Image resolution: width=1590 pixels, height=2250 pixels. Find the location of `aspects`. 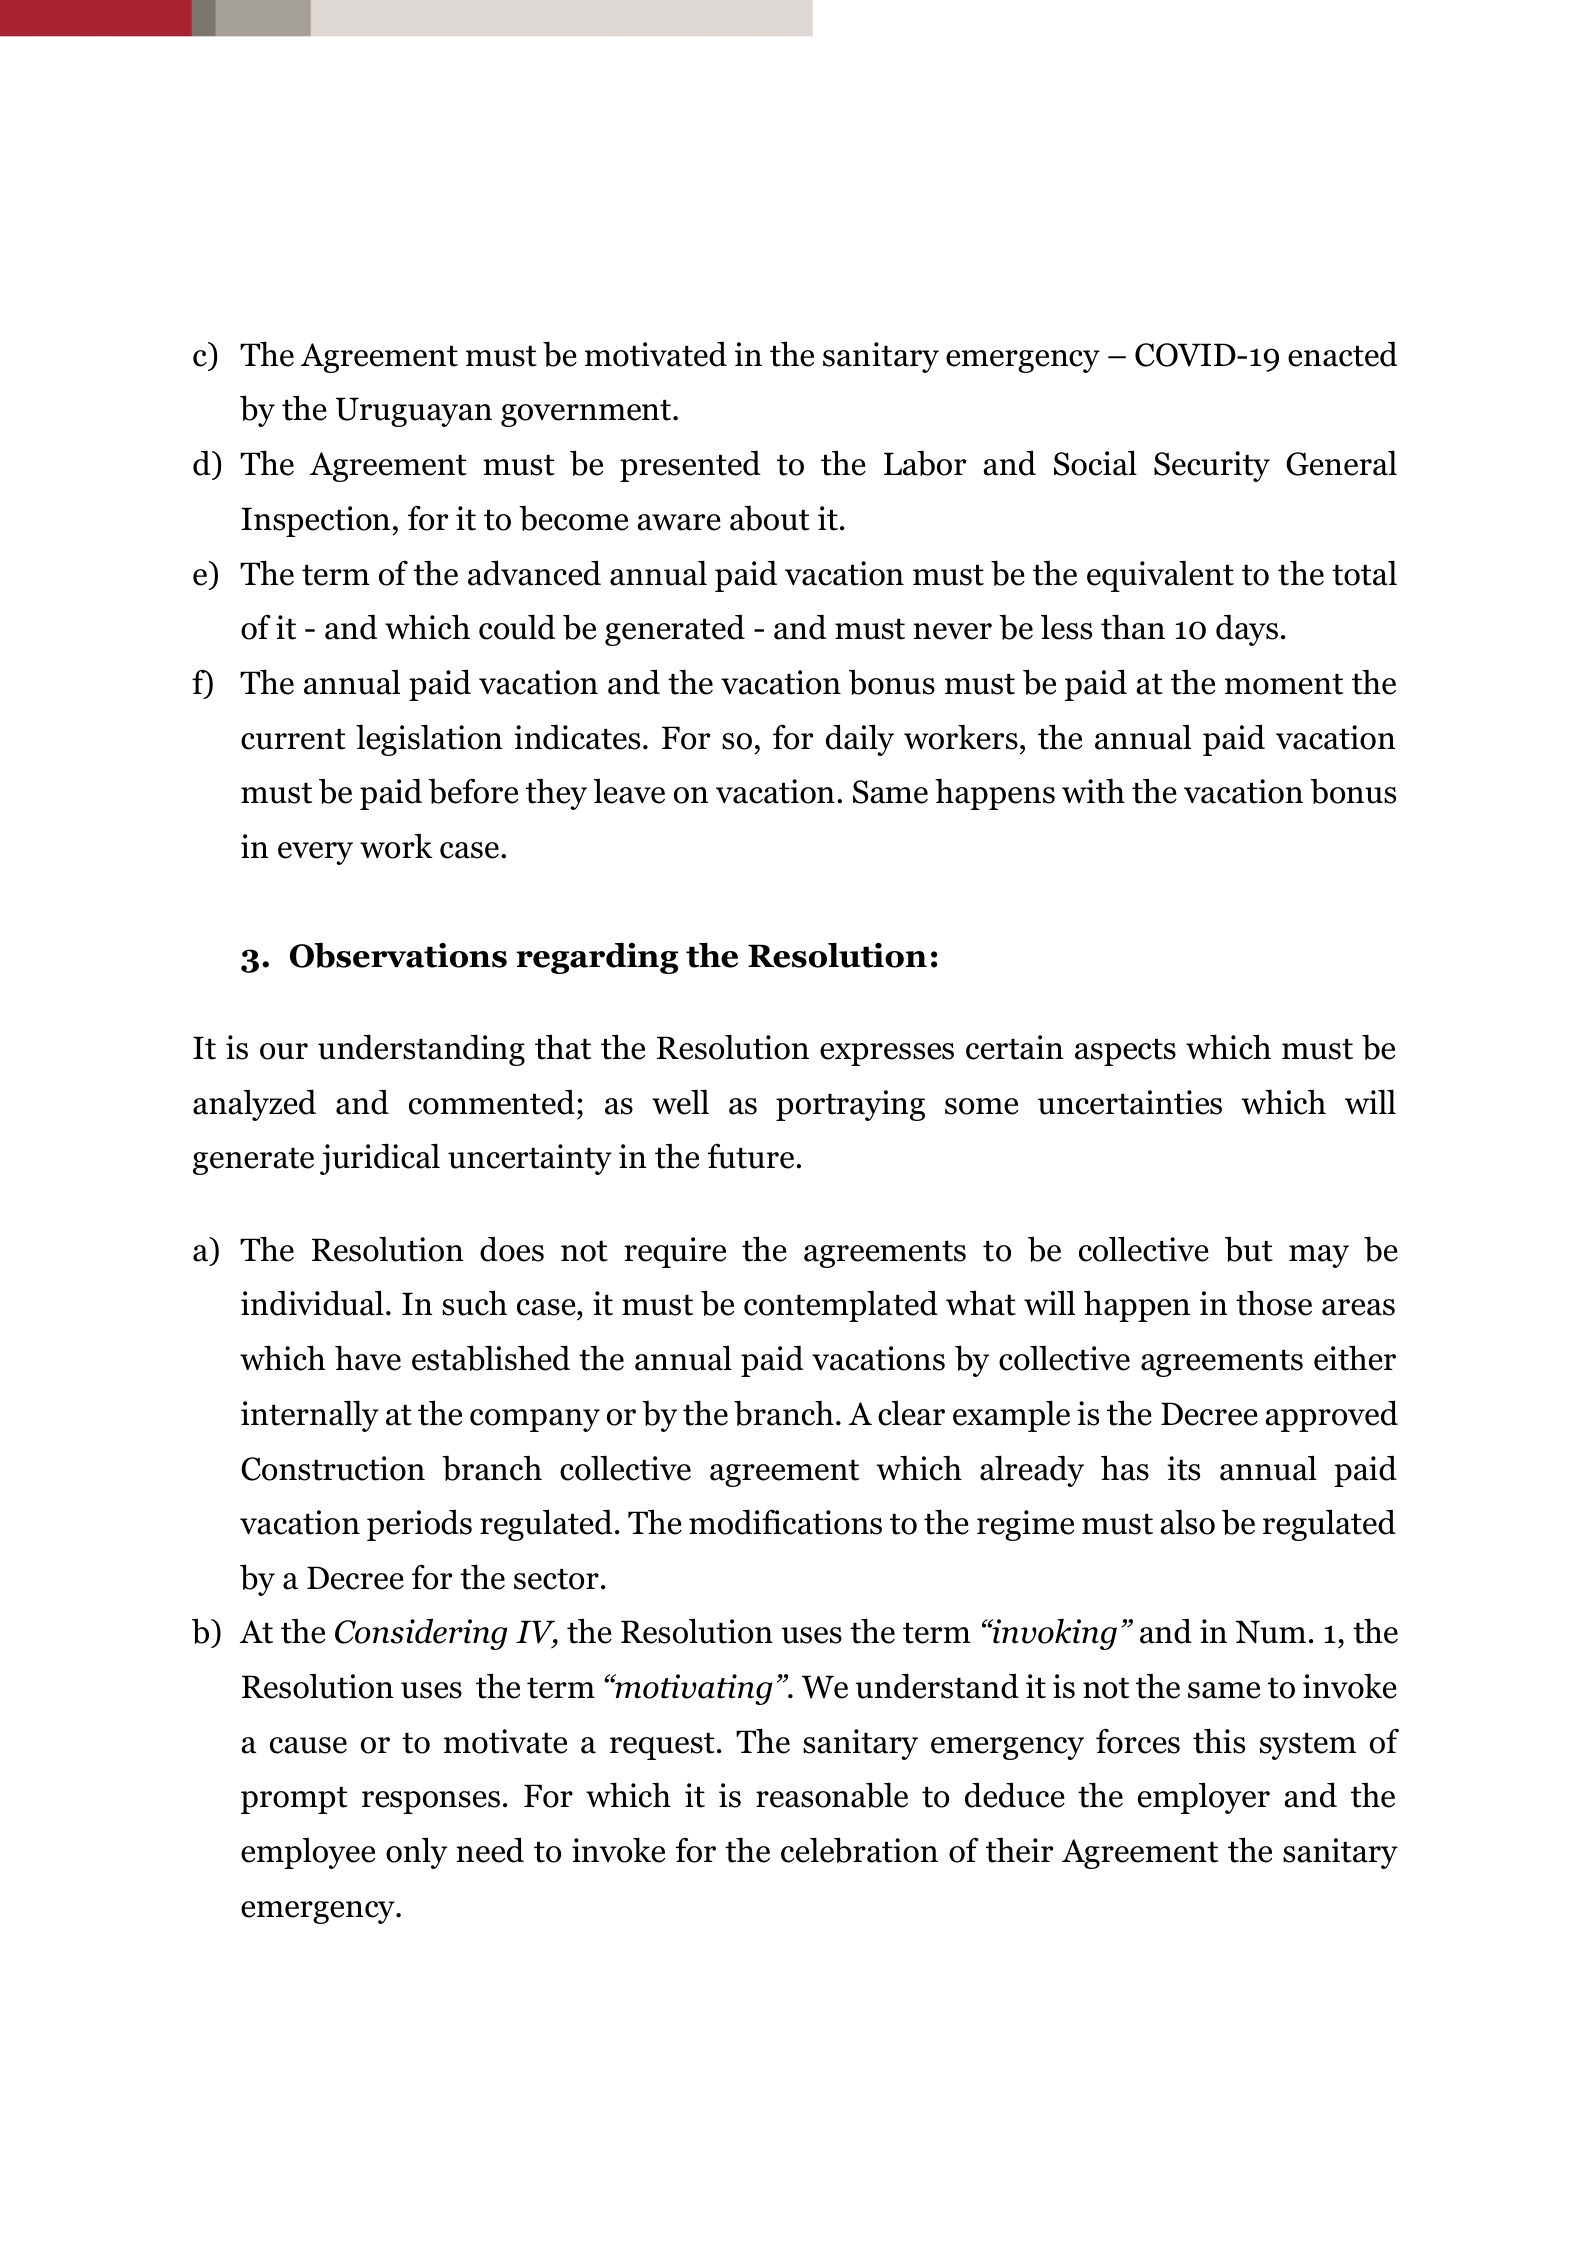

aspects is located at coordinates (1125, 1052).
